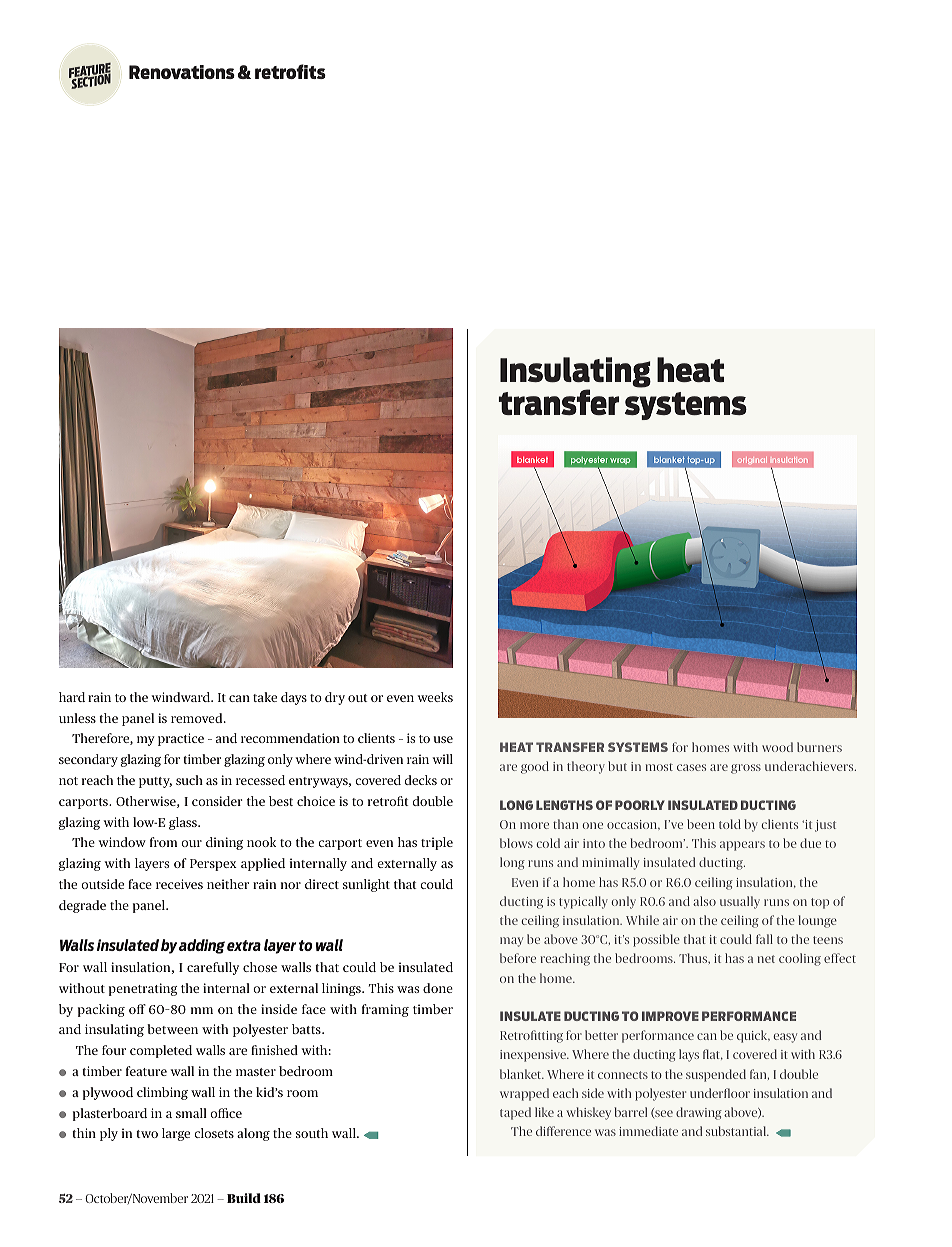 This screenshot has width=952, height=1247. I want to click on large, so click(176, 1134).
